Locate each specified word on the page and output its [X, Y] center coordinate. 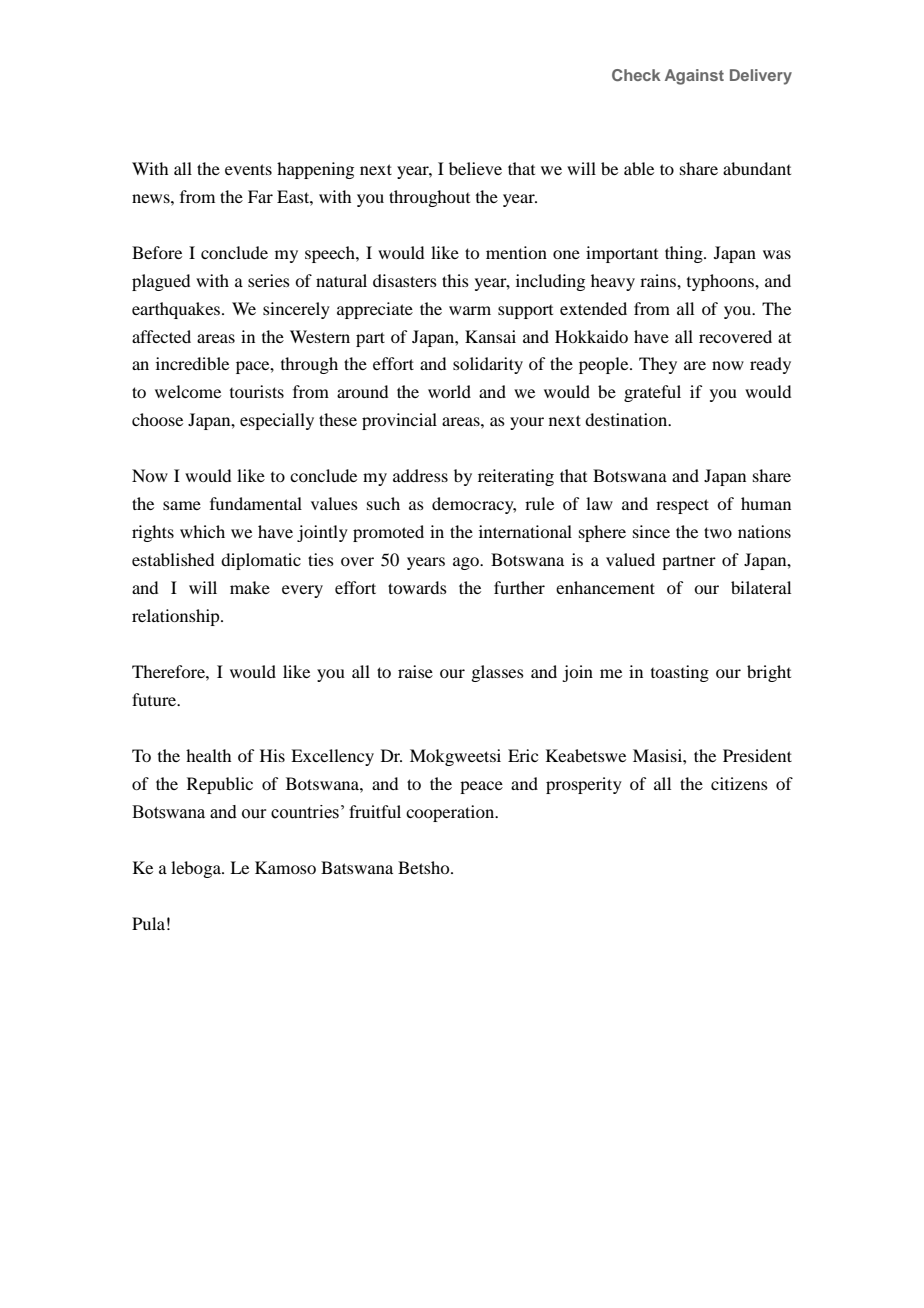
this [455, 280]
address [420, 475]
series [269, 280]
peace [481, 787]
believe [475, 168]
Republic [220, 785]
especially [277, 421]
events [248, 169]
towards [417, 587]
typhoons [721, 282]
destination [627, 419]
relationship [177, 617]
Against [694, 77]
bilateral [761, 587]
